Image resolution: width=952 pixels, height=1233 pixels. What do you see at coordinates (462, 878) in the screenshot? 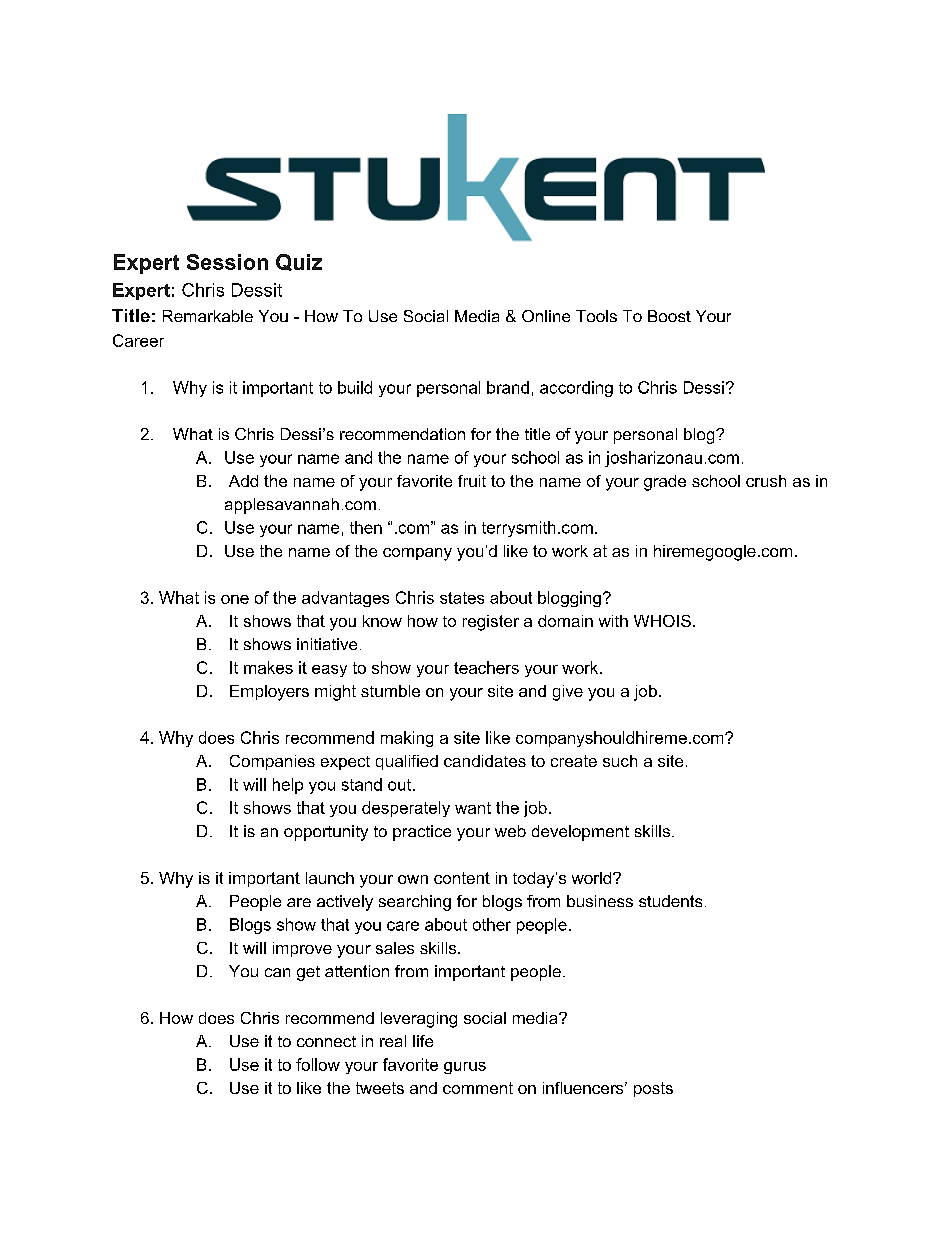
I see `content` at bounding box center [462, 878].
